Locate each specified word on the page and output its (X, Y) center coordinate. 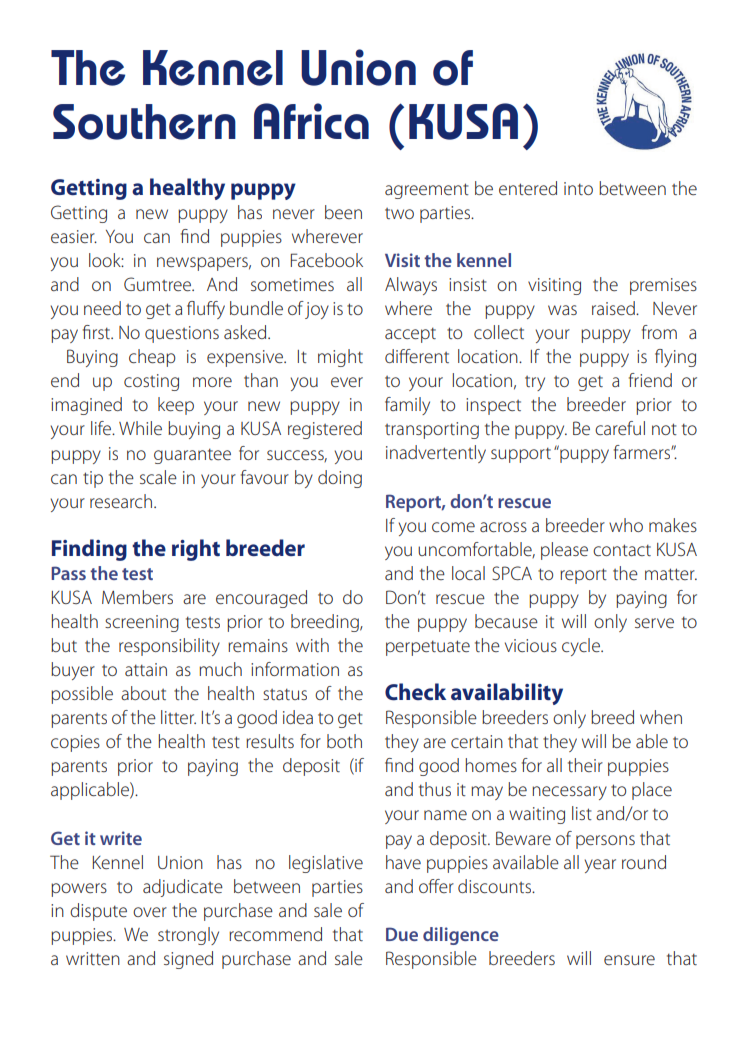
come (453, 527)
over (150, 912)
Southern (144, 122)
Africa (311, 121)
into (578, 188)
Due (402, 934)
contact (622, 550)
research (122, 501)
